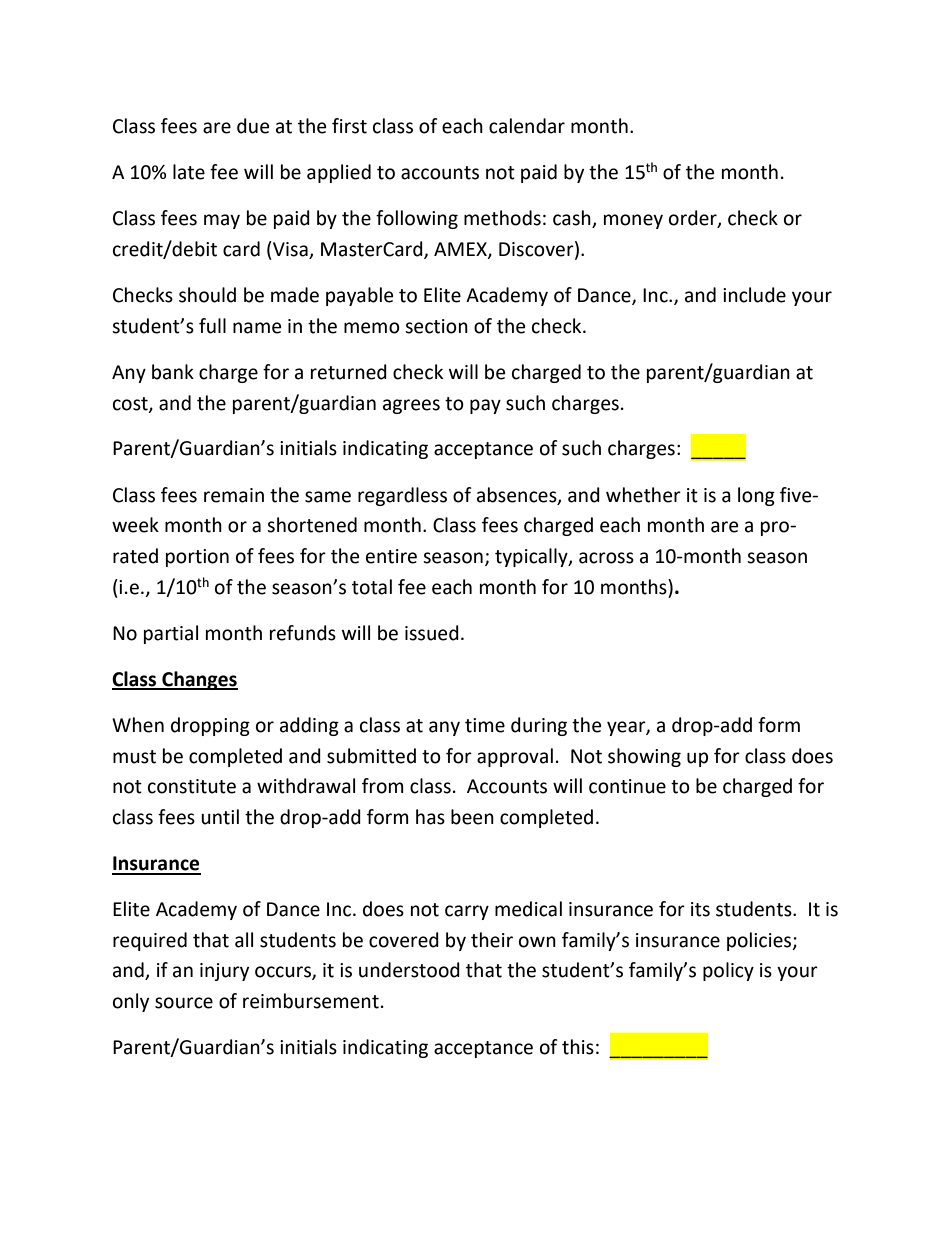 This screenshot has height=1233, width=952. What do you see at coordinates (189, 172) in the screenshot?
I see `late` at bounding box center [189, 172].
